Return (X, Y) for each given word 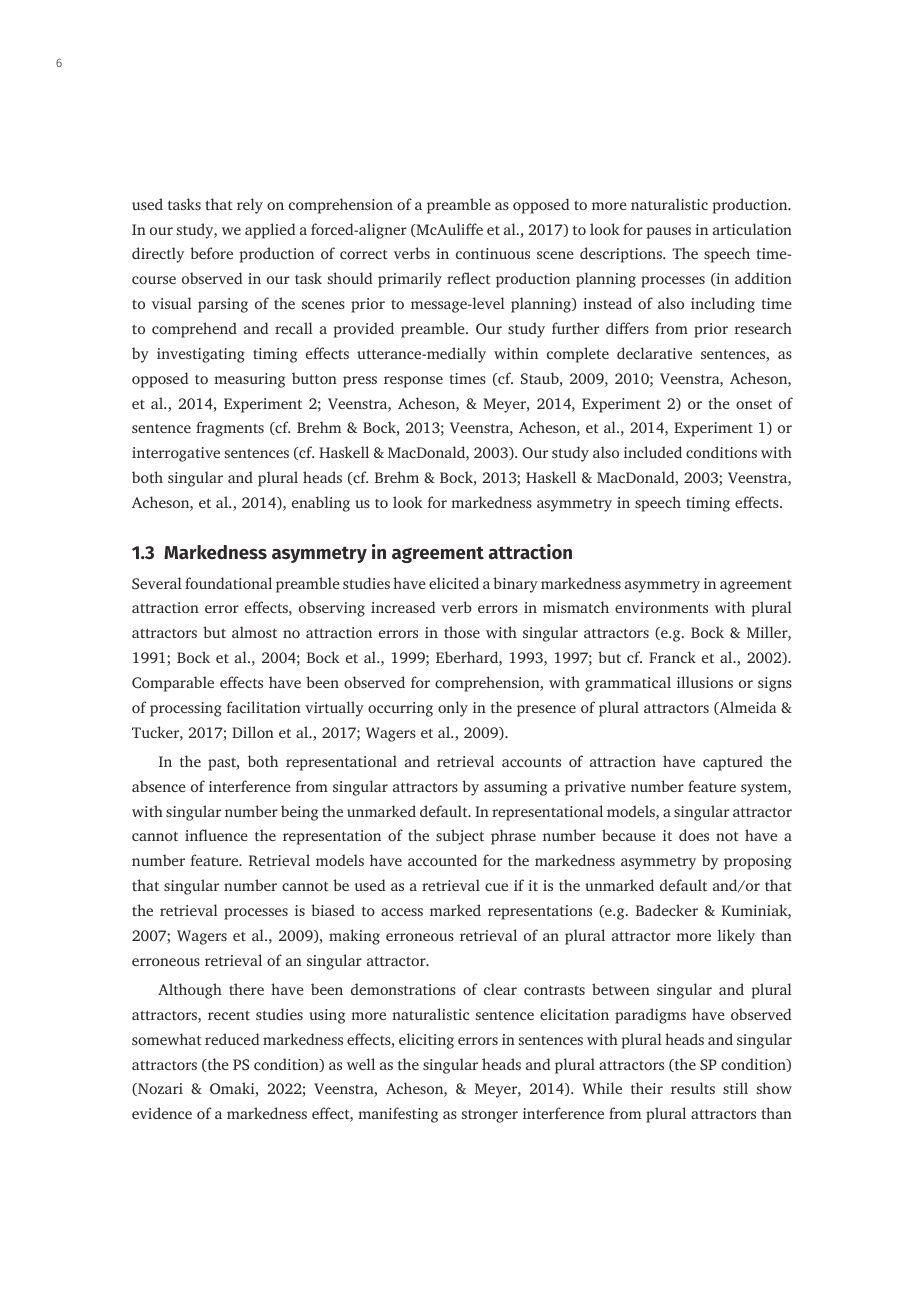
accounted (442, 860)
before (211, 253)
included (653, 452)
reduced (232, 1039)
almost (254, 632)
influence (216, 835)
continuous (493, 253)
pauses (668, 233)
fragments (230, 429)
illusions (705, 682)
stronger (490, 1116)
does (694, 835)
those (462, 632)
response (413, 382)
